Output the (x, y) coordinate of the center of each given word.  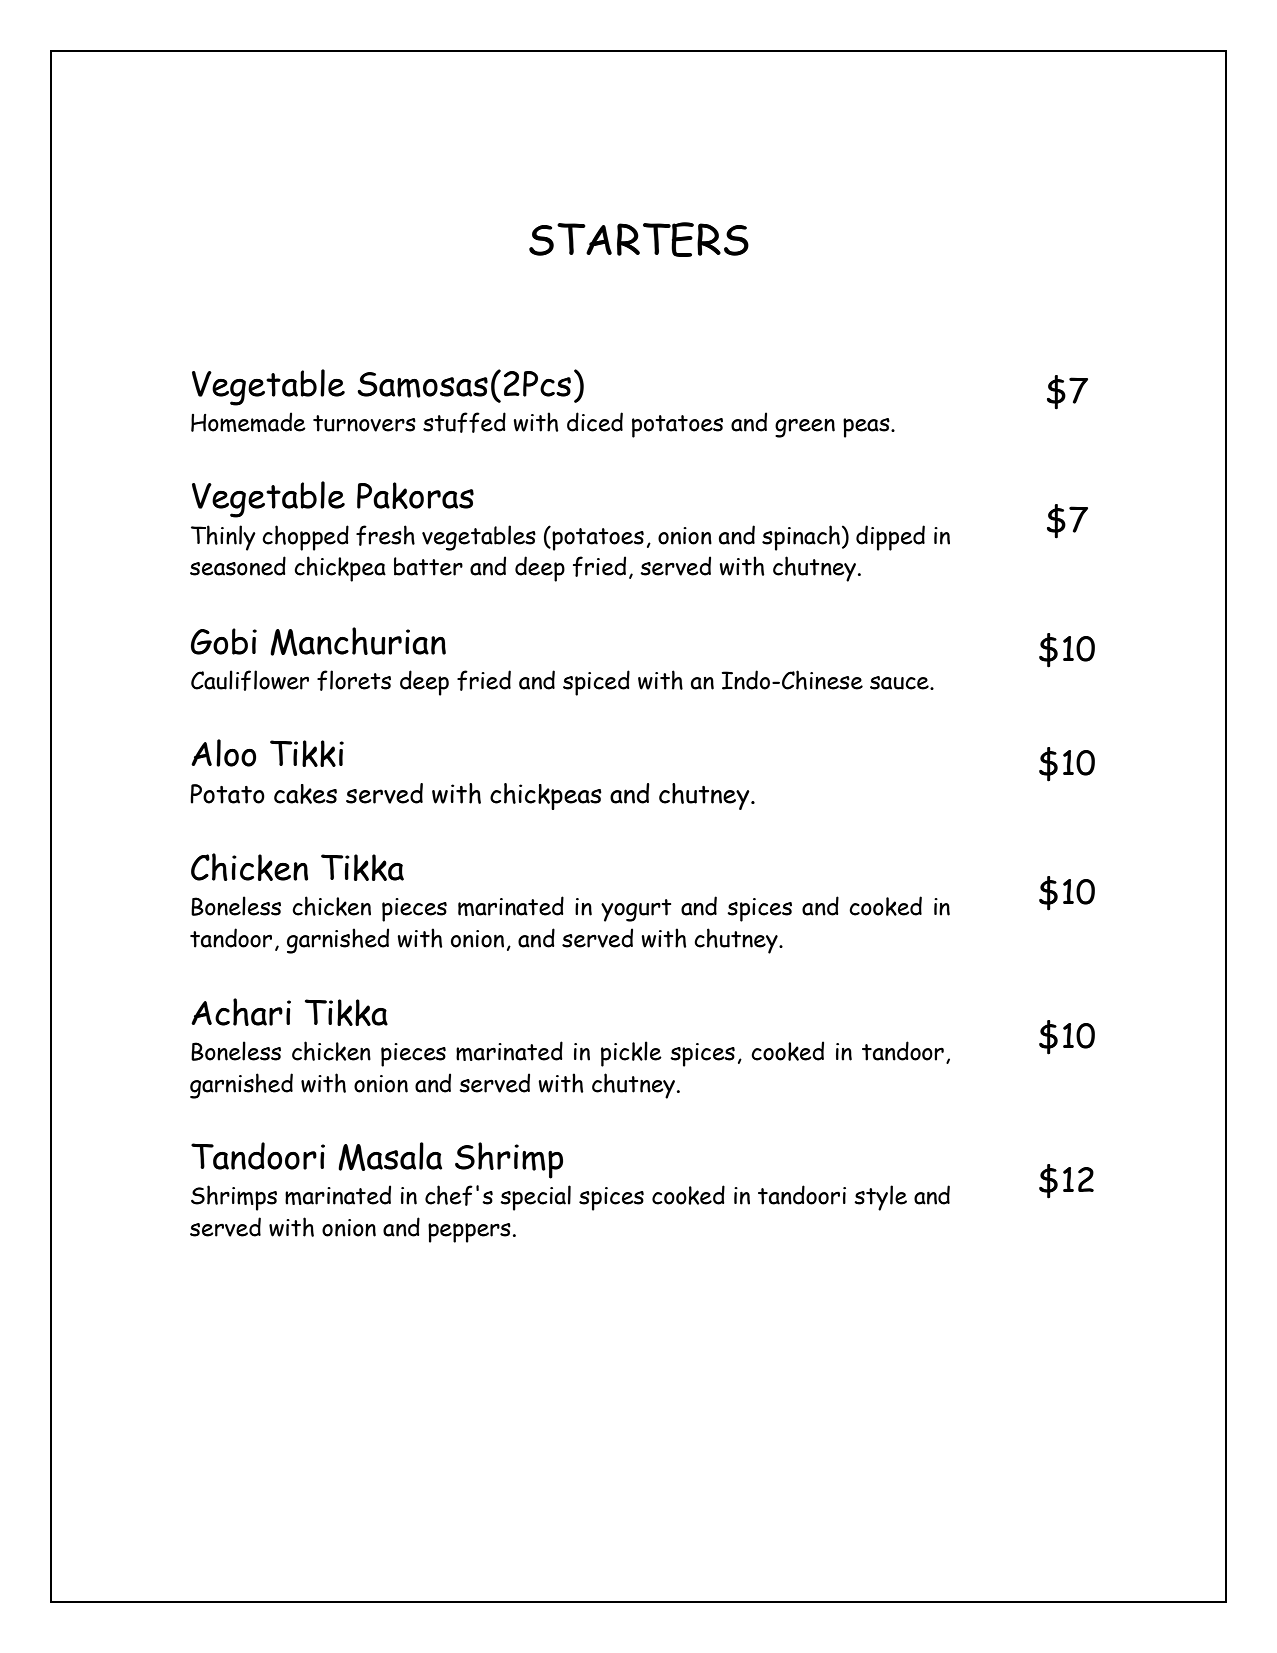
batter (428, 566)
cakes (305, 794)
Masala (390, 1156)
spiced (596, 683)
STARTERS (639, 239)
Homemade (248, 422)
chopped (305, 538)
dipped (890, 538)
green (805, 428)
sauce (900, 683)
